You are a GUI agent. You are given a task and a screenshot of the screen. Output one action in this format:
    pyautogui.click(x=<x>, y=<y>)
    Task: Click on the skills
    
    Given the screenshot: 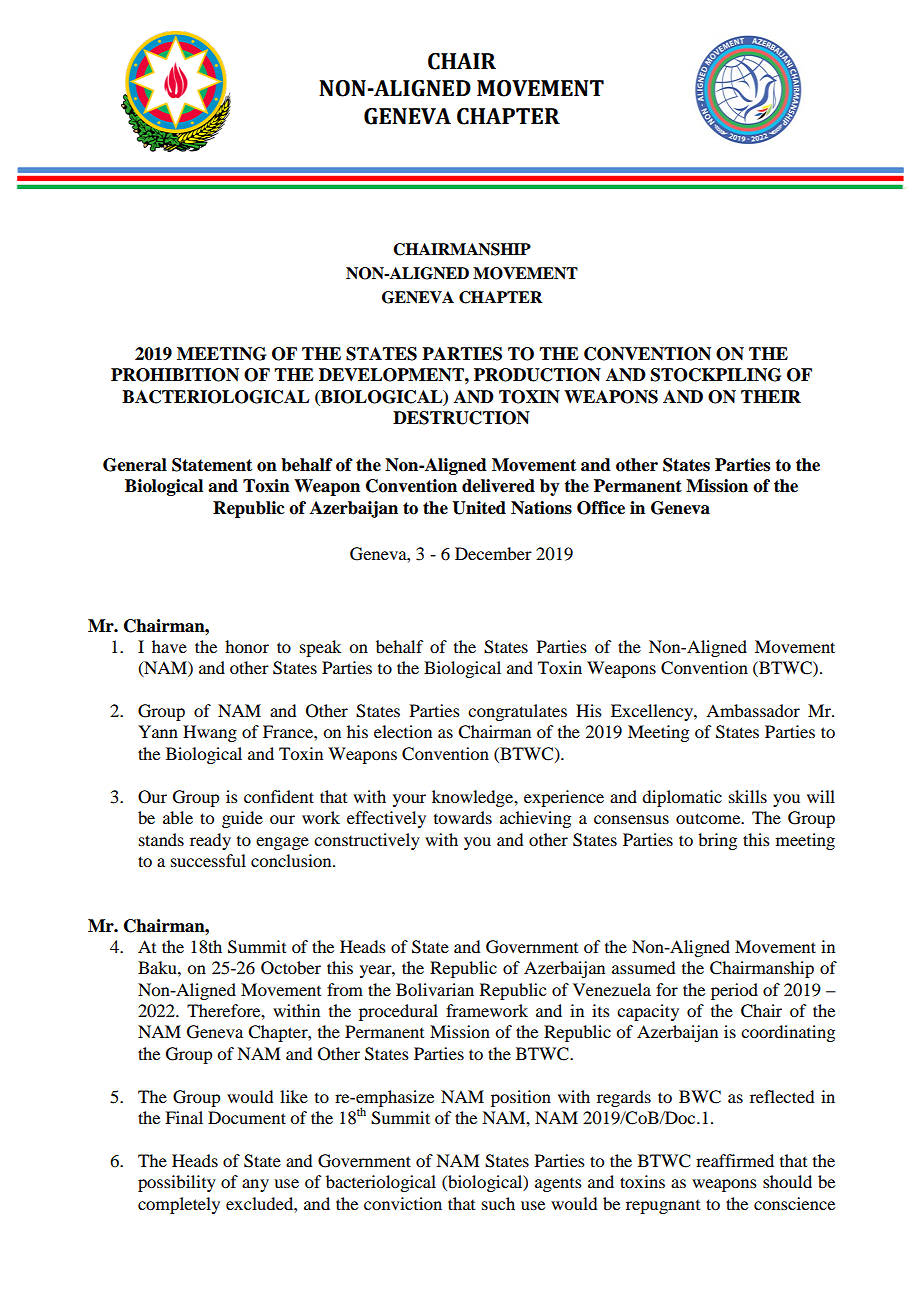 What is the action you would take?
    pyautogui.click(x=748, y=796)
